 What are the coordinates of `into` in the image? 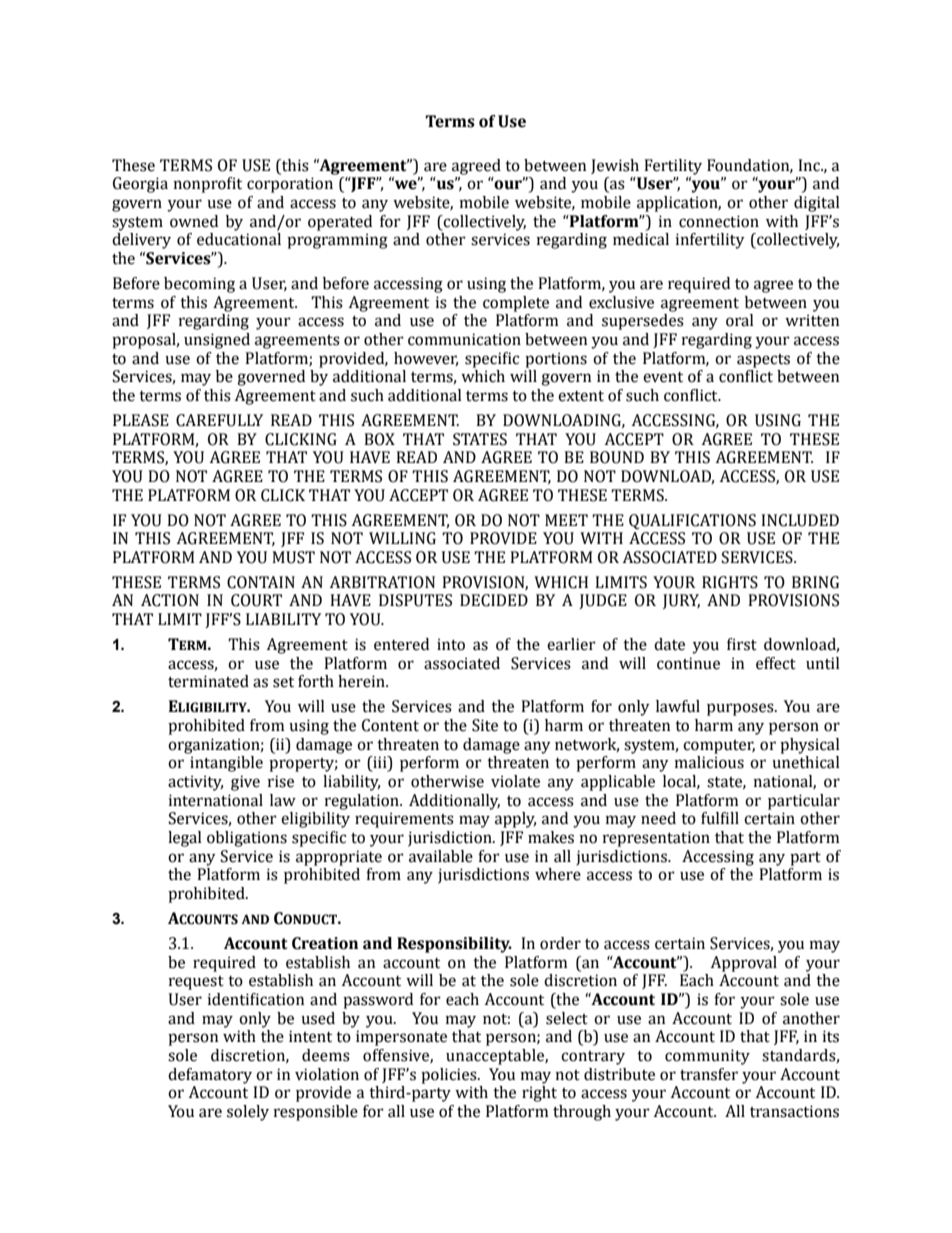 It's located at (451, 644).
